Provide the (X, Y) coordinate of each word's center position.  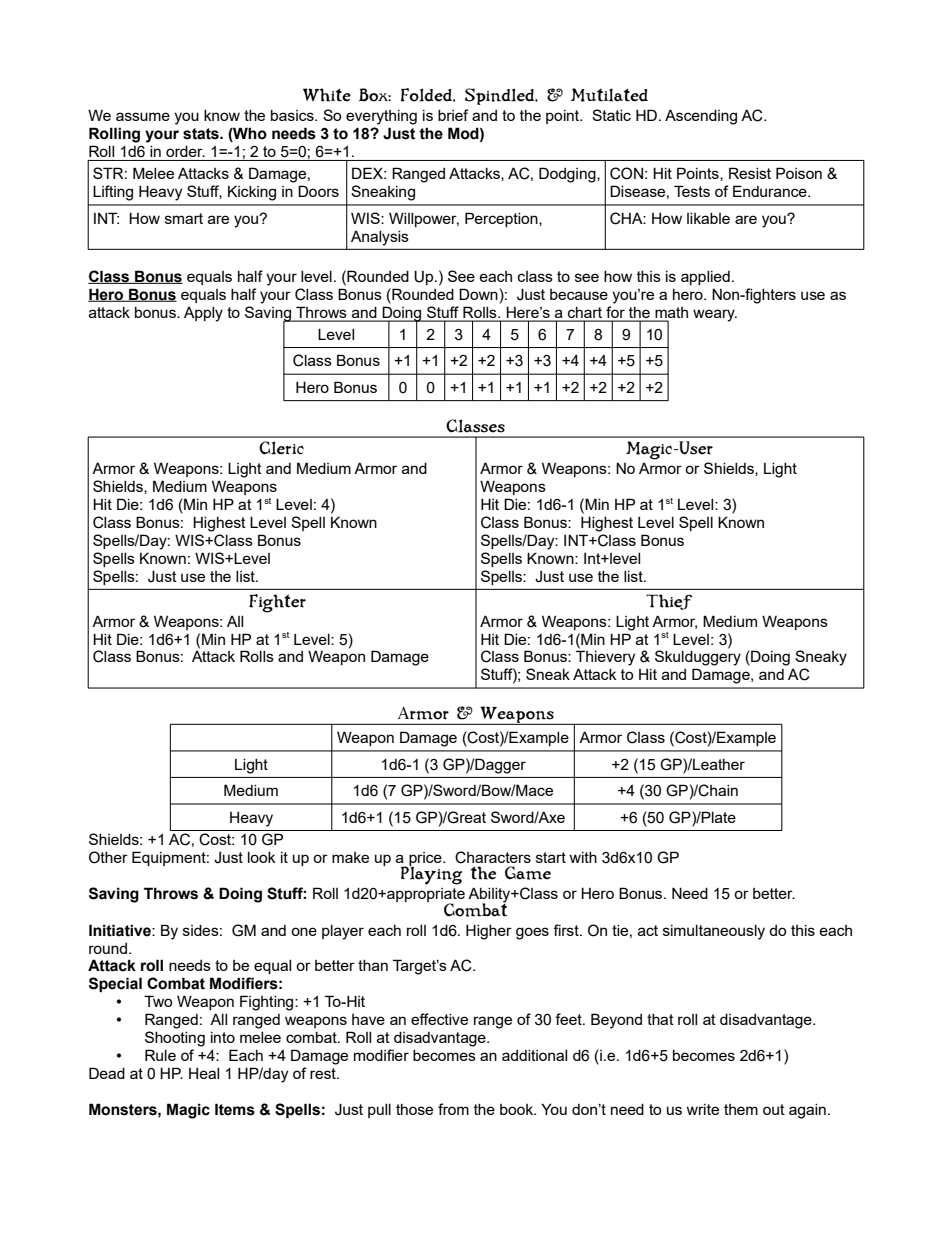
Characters (493, 857)
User (695, 448)
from (453, 1109)
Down (478, 294)
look (262, 857)
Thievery (605, 658)
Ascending (701, 117)
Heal (204, 1073)
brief (453, 115)
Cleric (281, 448)
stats (202, 134)
